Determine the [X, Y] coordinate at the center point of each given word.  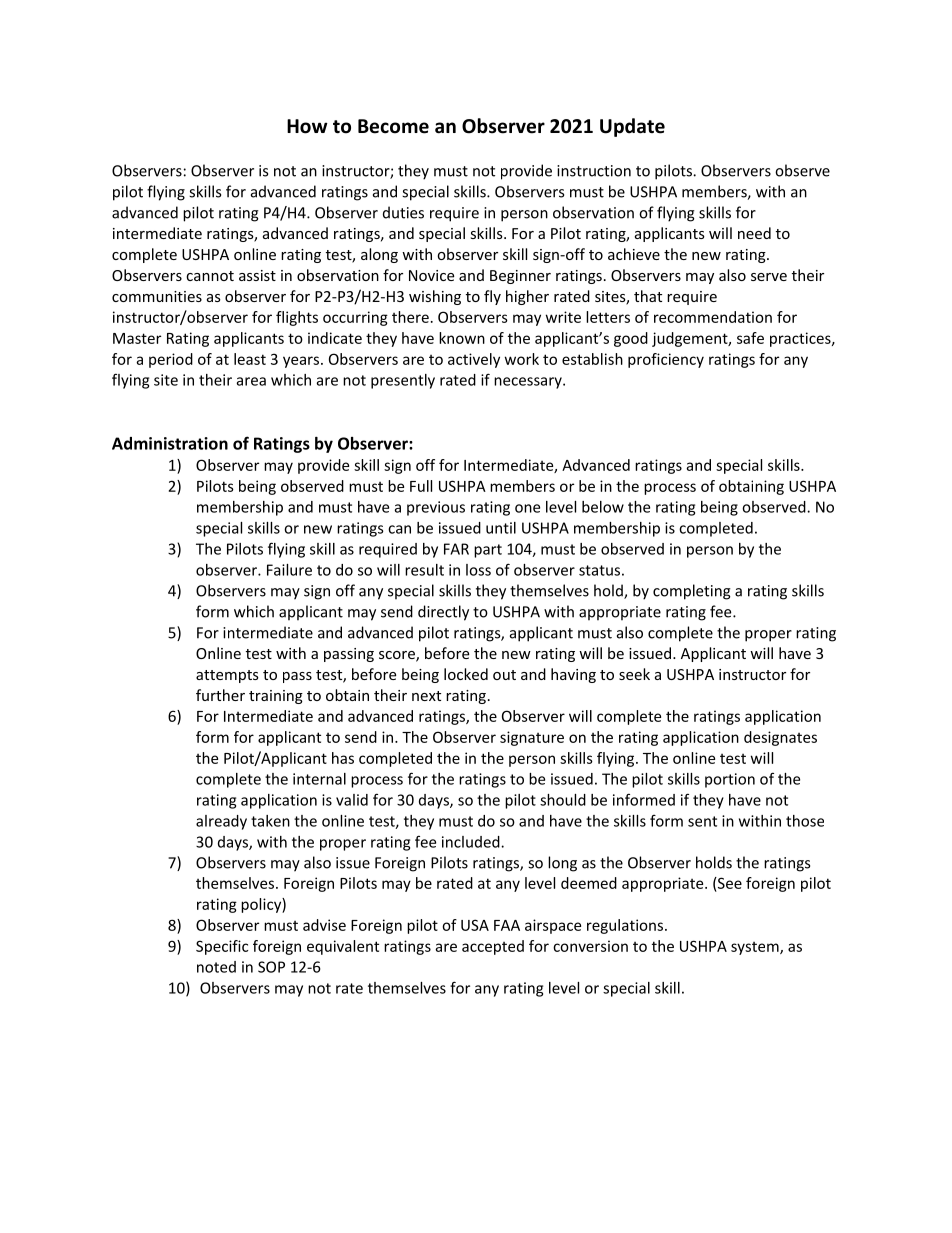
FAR [456, 549]
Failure [289, 570]
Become [393, 126]
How [307, 126]
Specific [222, 947]
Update [632, 127]
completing [692, 592]
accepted [493, 947]
